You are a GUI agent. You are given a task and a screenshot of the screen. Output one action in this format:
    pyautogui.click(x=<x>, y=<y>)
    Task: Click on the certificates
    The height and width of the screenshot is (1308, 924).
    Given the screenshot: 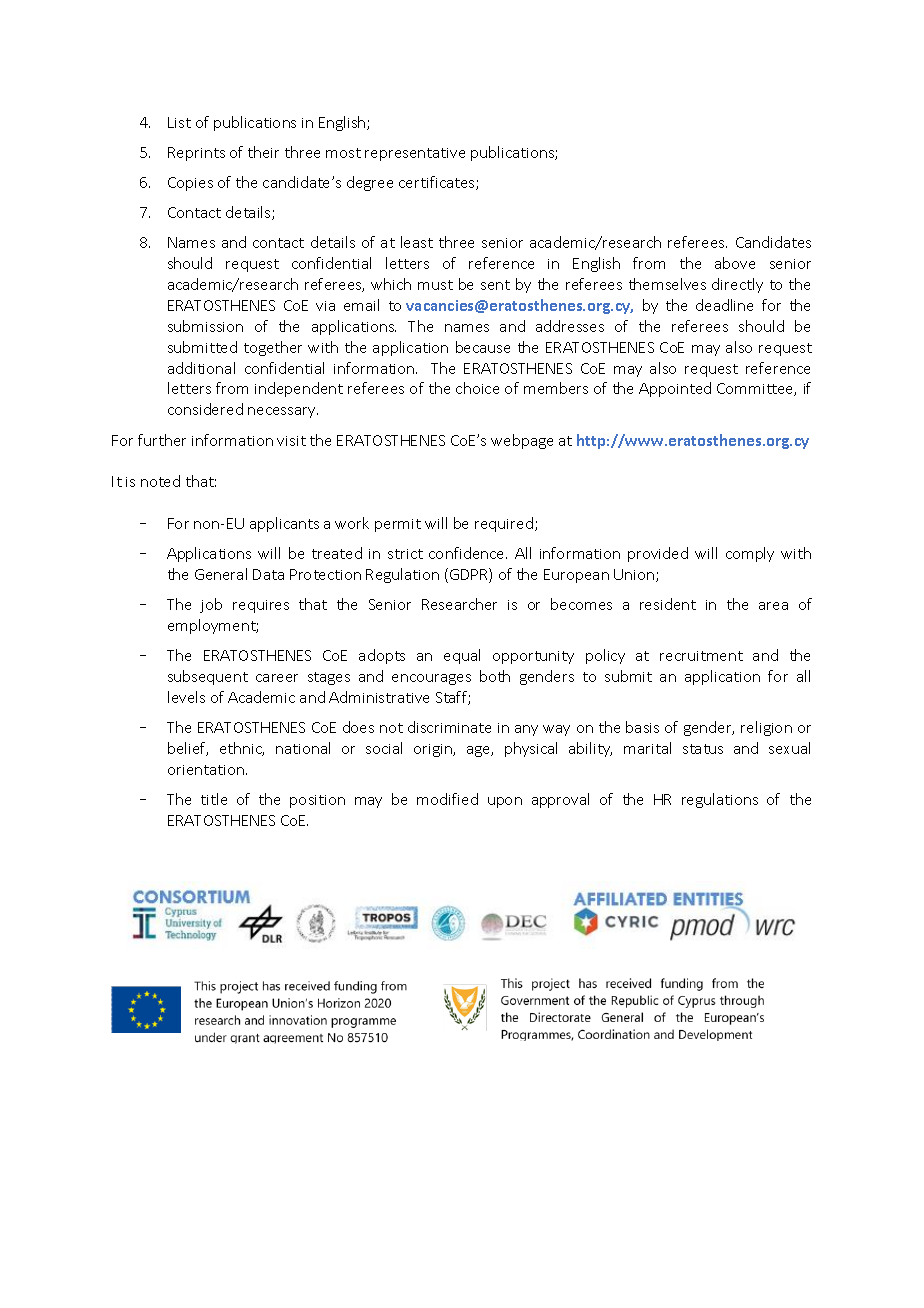 What is the action you would take?
    pyautogui.click(x=438, y=183)
